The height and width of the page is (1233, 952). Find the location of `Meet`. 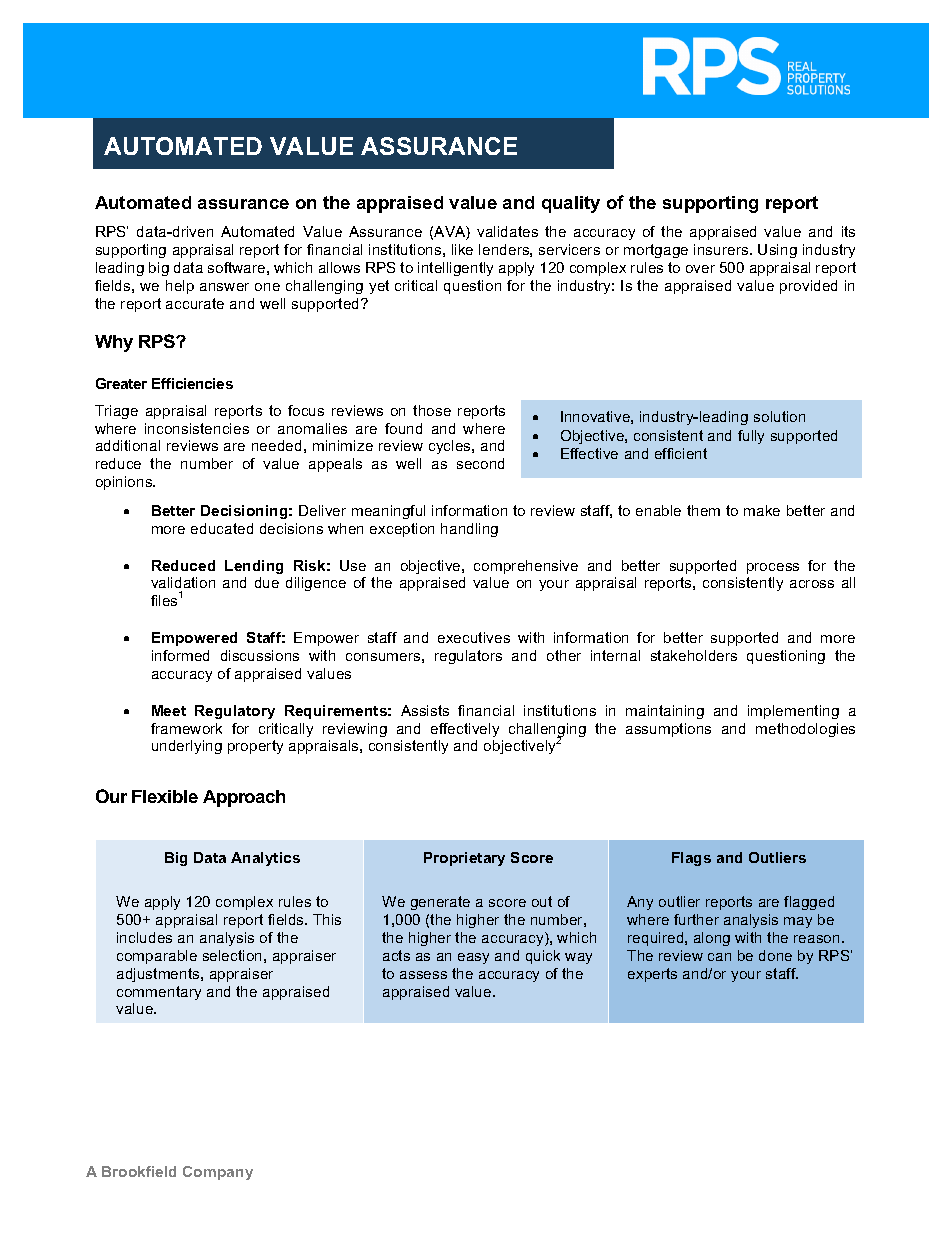

Meet is located at coordinates (169, 710).
